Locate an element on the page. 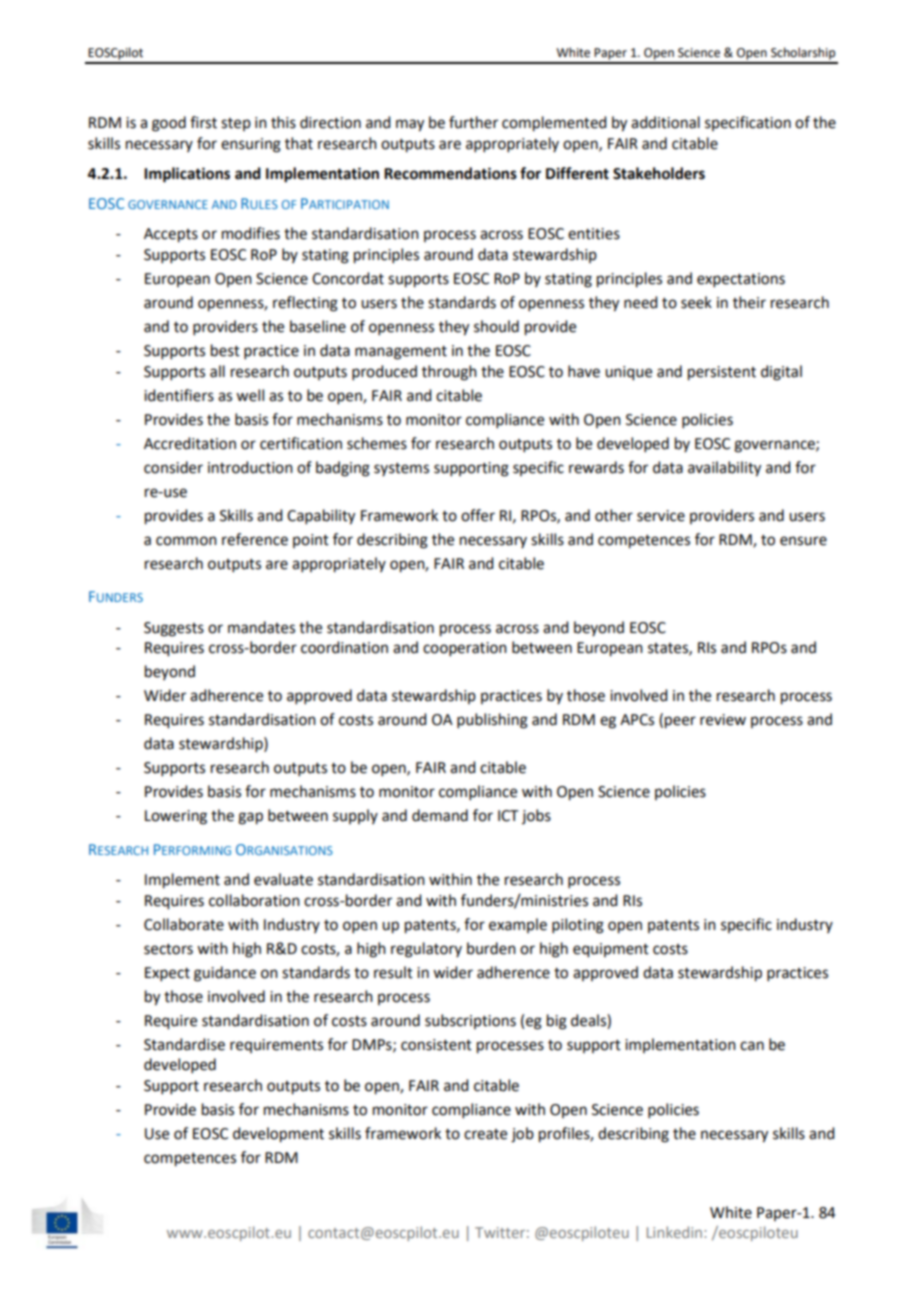 This image has height=1308, width=924. introduction is located at coordinates (250, 467).
